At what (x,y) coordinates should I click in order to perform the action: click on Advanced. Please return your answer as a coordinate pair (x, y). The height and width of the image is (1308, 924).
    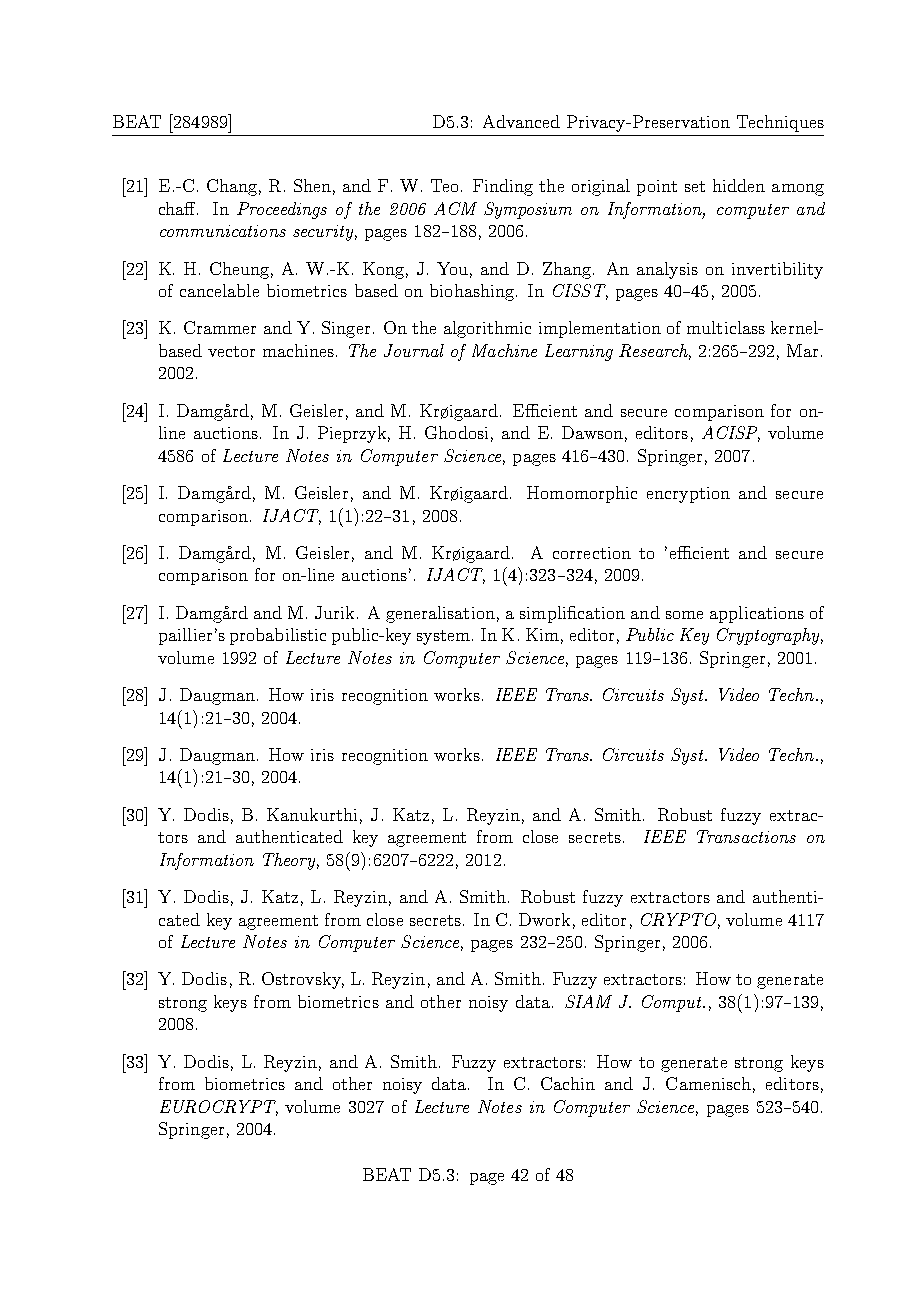
    Looking at the image, I should click on (521, 121).
